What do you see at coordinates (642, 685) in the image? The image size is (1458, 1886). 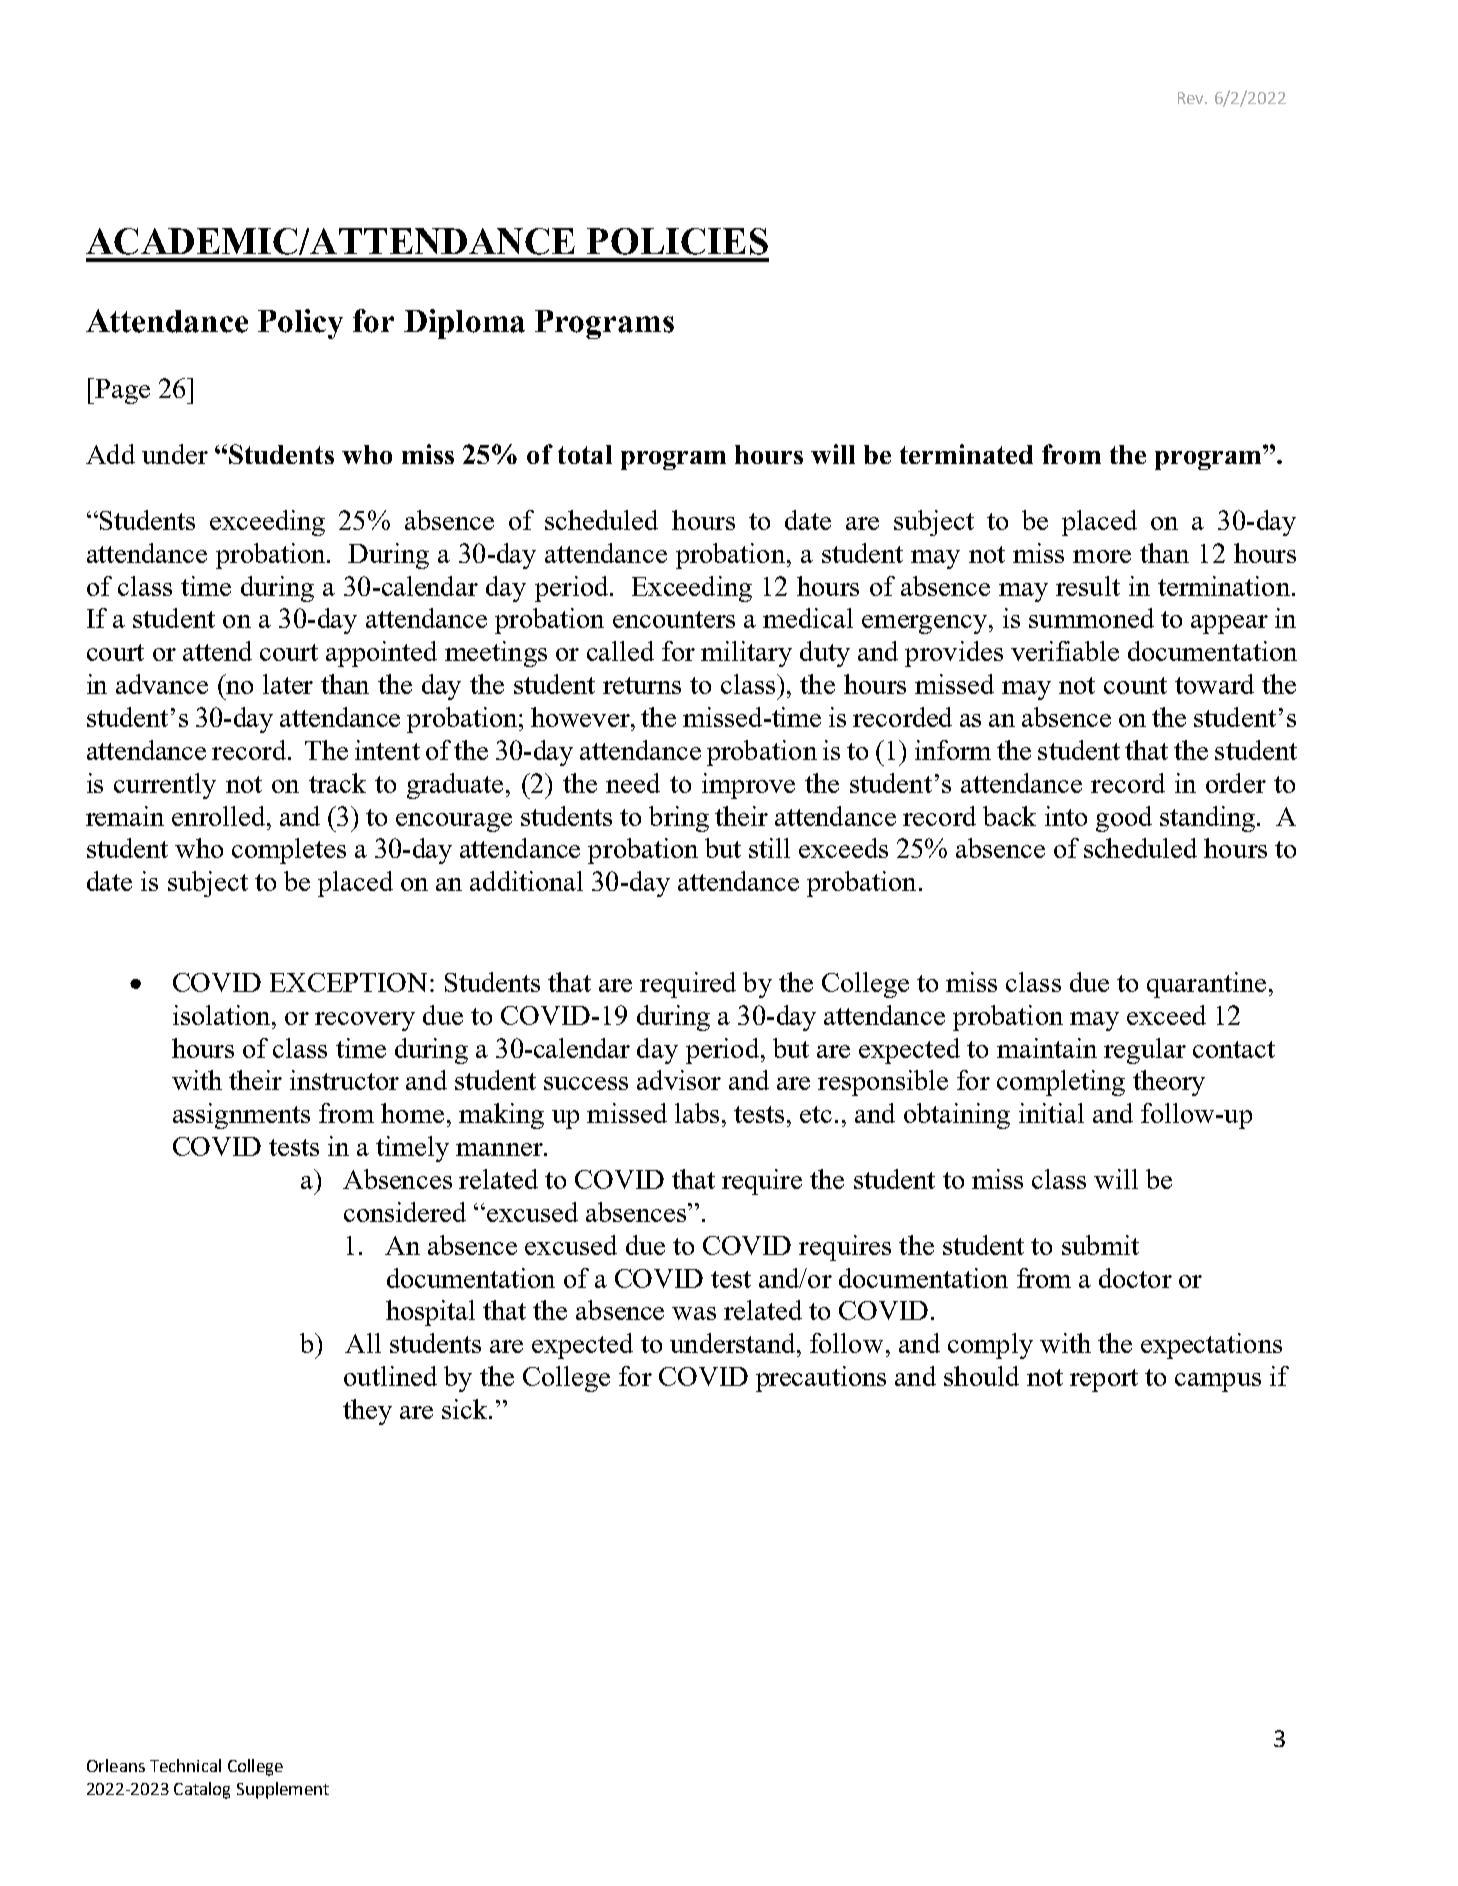 I see `returns` at bounding box center [642, 685].
